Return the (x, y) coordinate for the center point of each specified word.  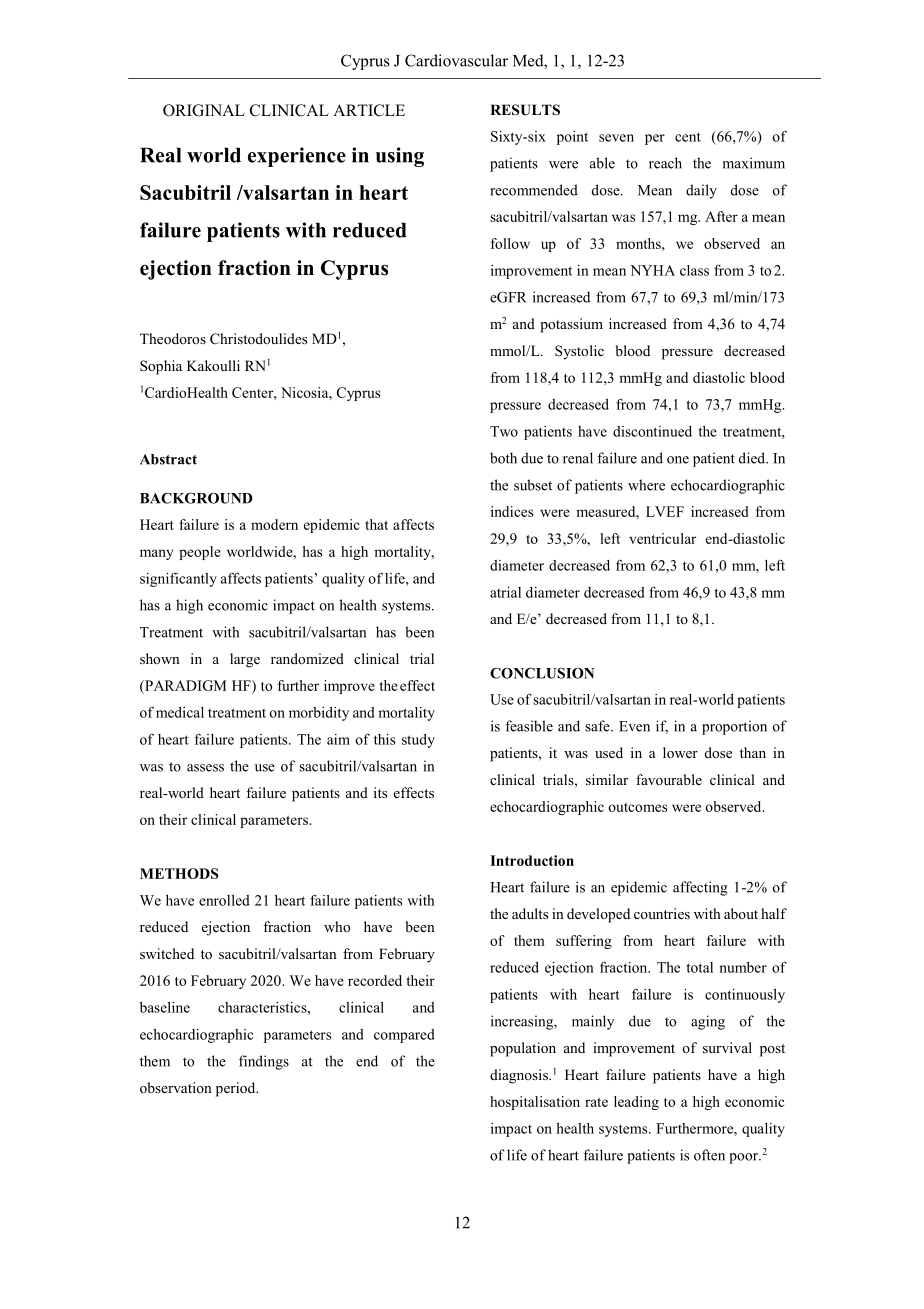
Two (504, 431)
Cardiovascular (456, 60)
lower (680, 752)
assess (205, 768)
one (678, 460)
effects (414, 792)
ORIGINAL (204, 110)
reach (665, 163)
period (237, 1089)
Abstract (168, 459)
